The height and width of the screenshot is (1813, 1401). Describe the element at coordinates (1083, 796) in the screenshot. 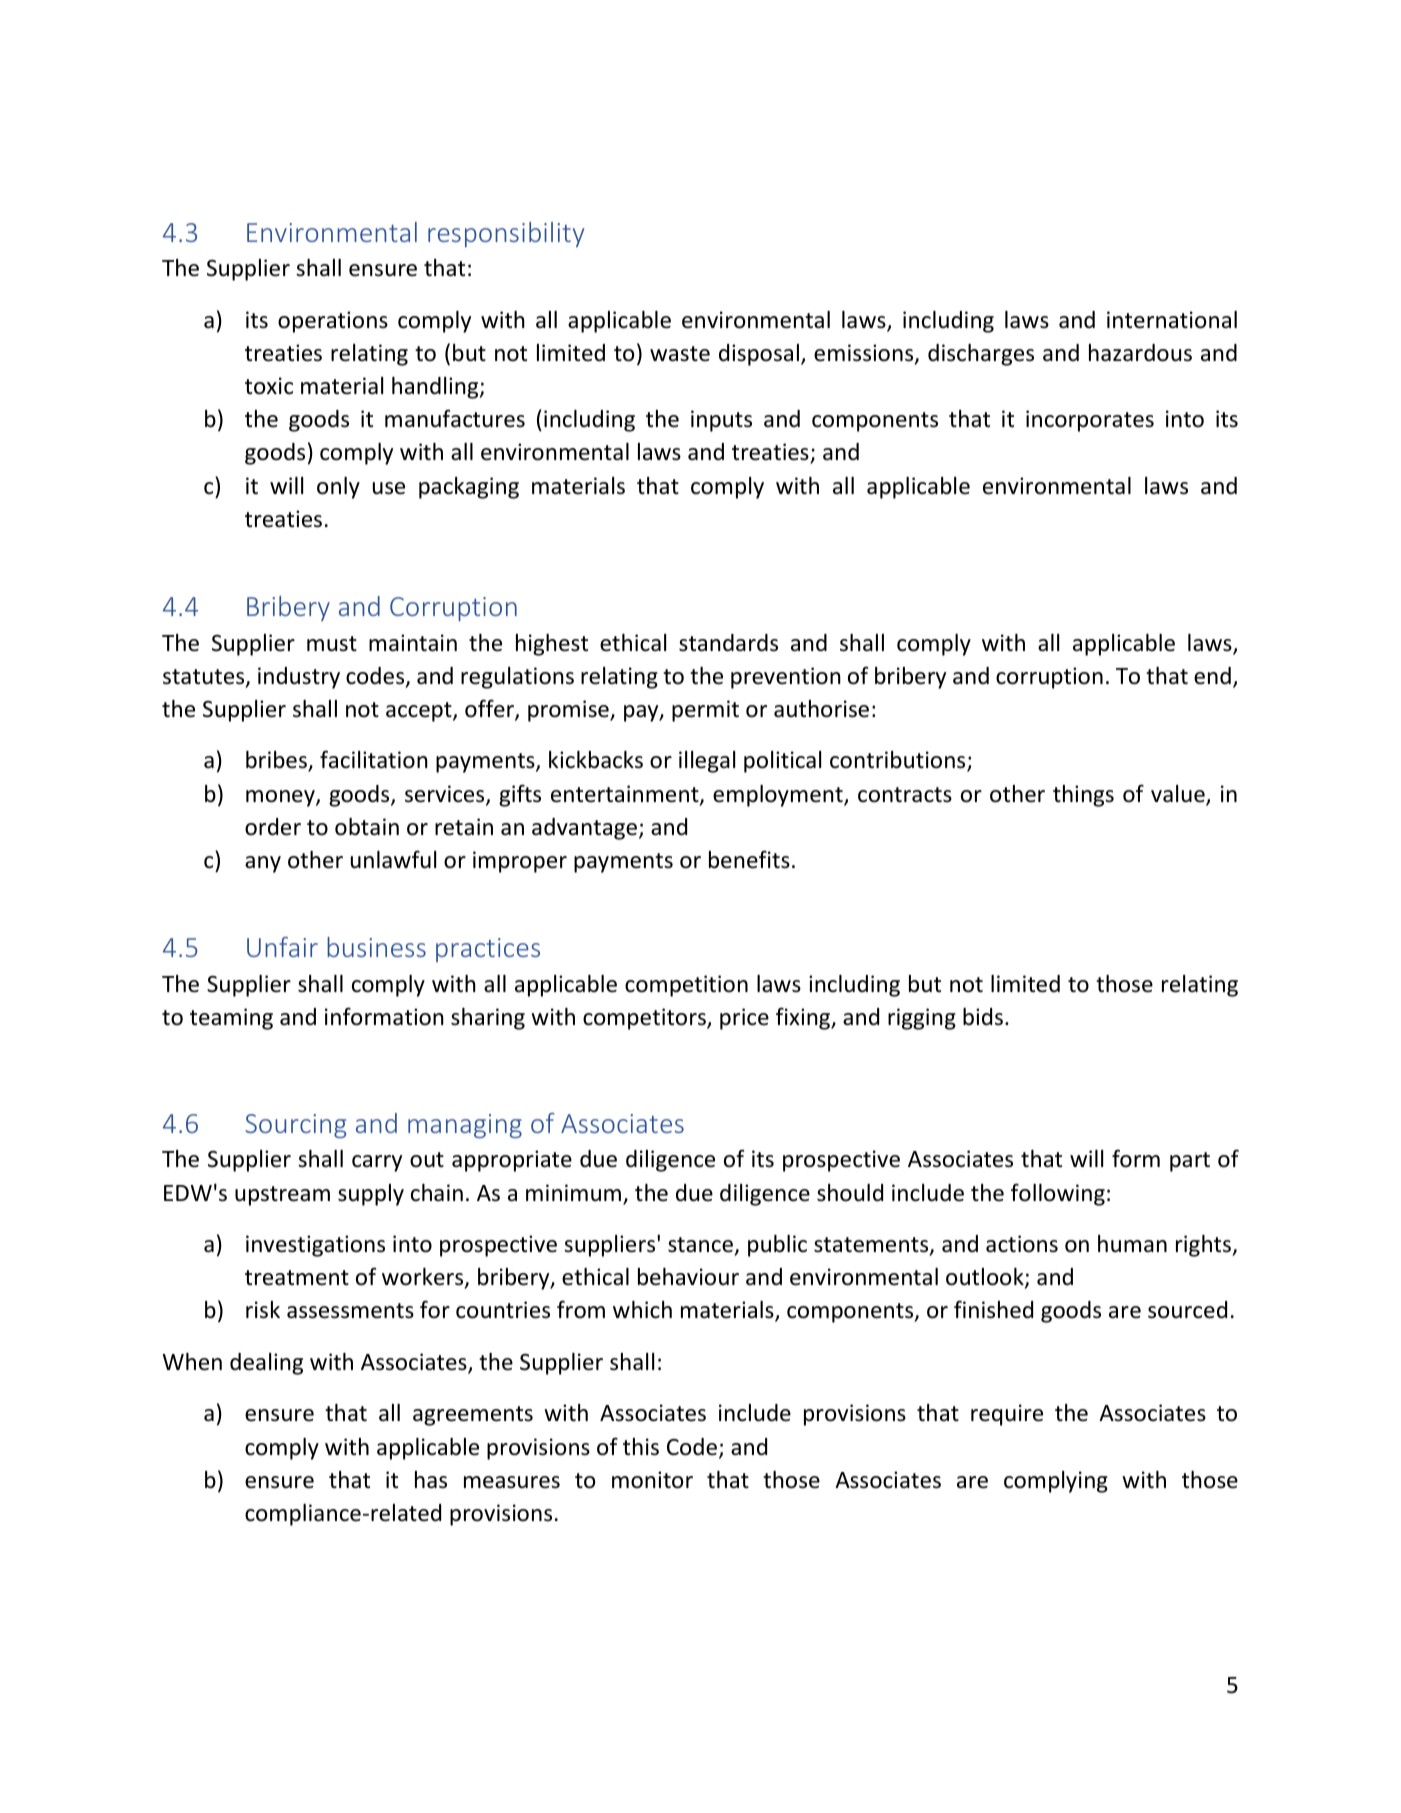

I see `things` at that location.
